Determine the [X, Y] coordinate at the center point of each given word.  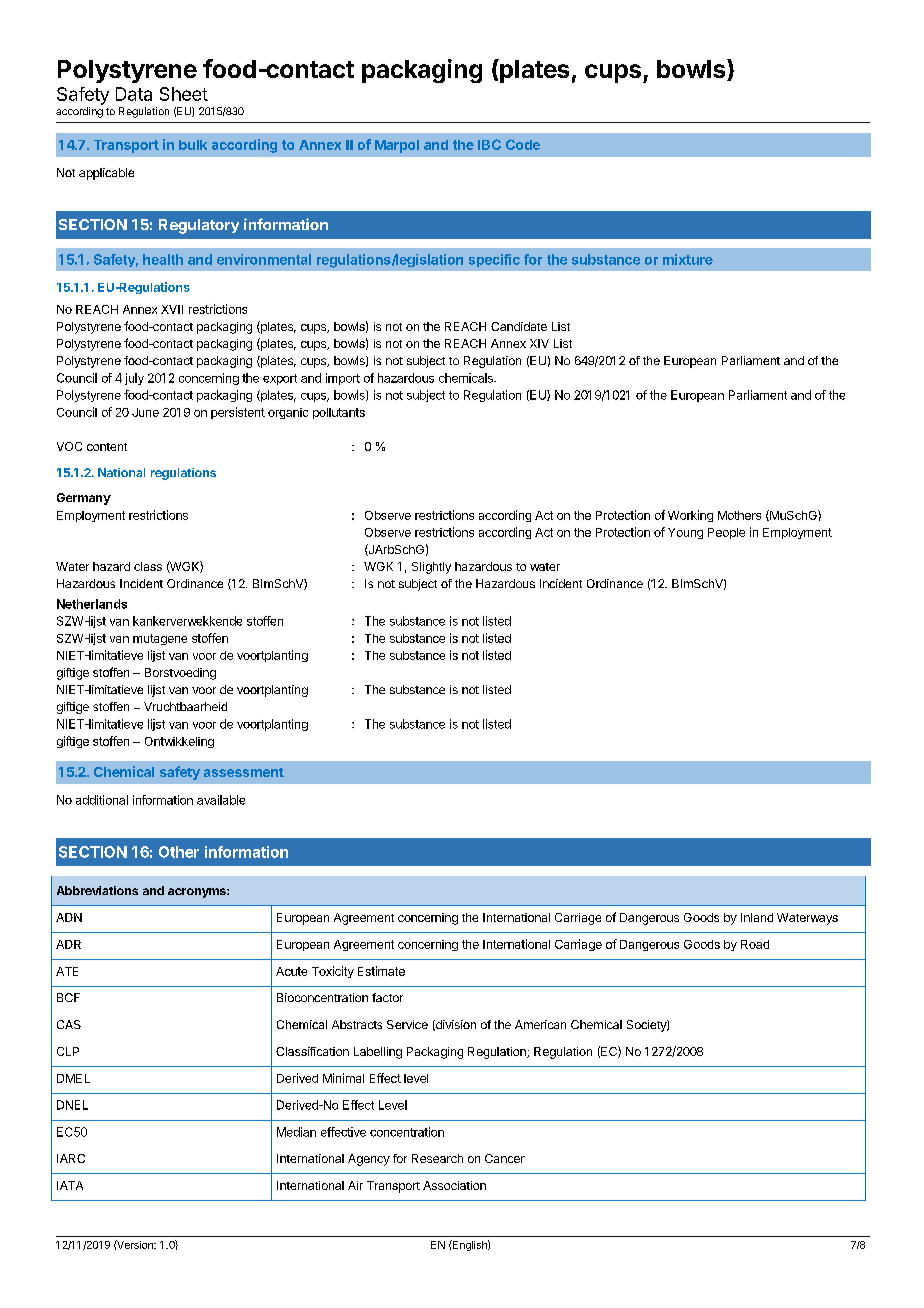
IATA [70, 1185]
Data [134, 94]
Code [523, 144]
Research [437, 1158]
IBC [489, 144]
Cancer [505, 1158]
